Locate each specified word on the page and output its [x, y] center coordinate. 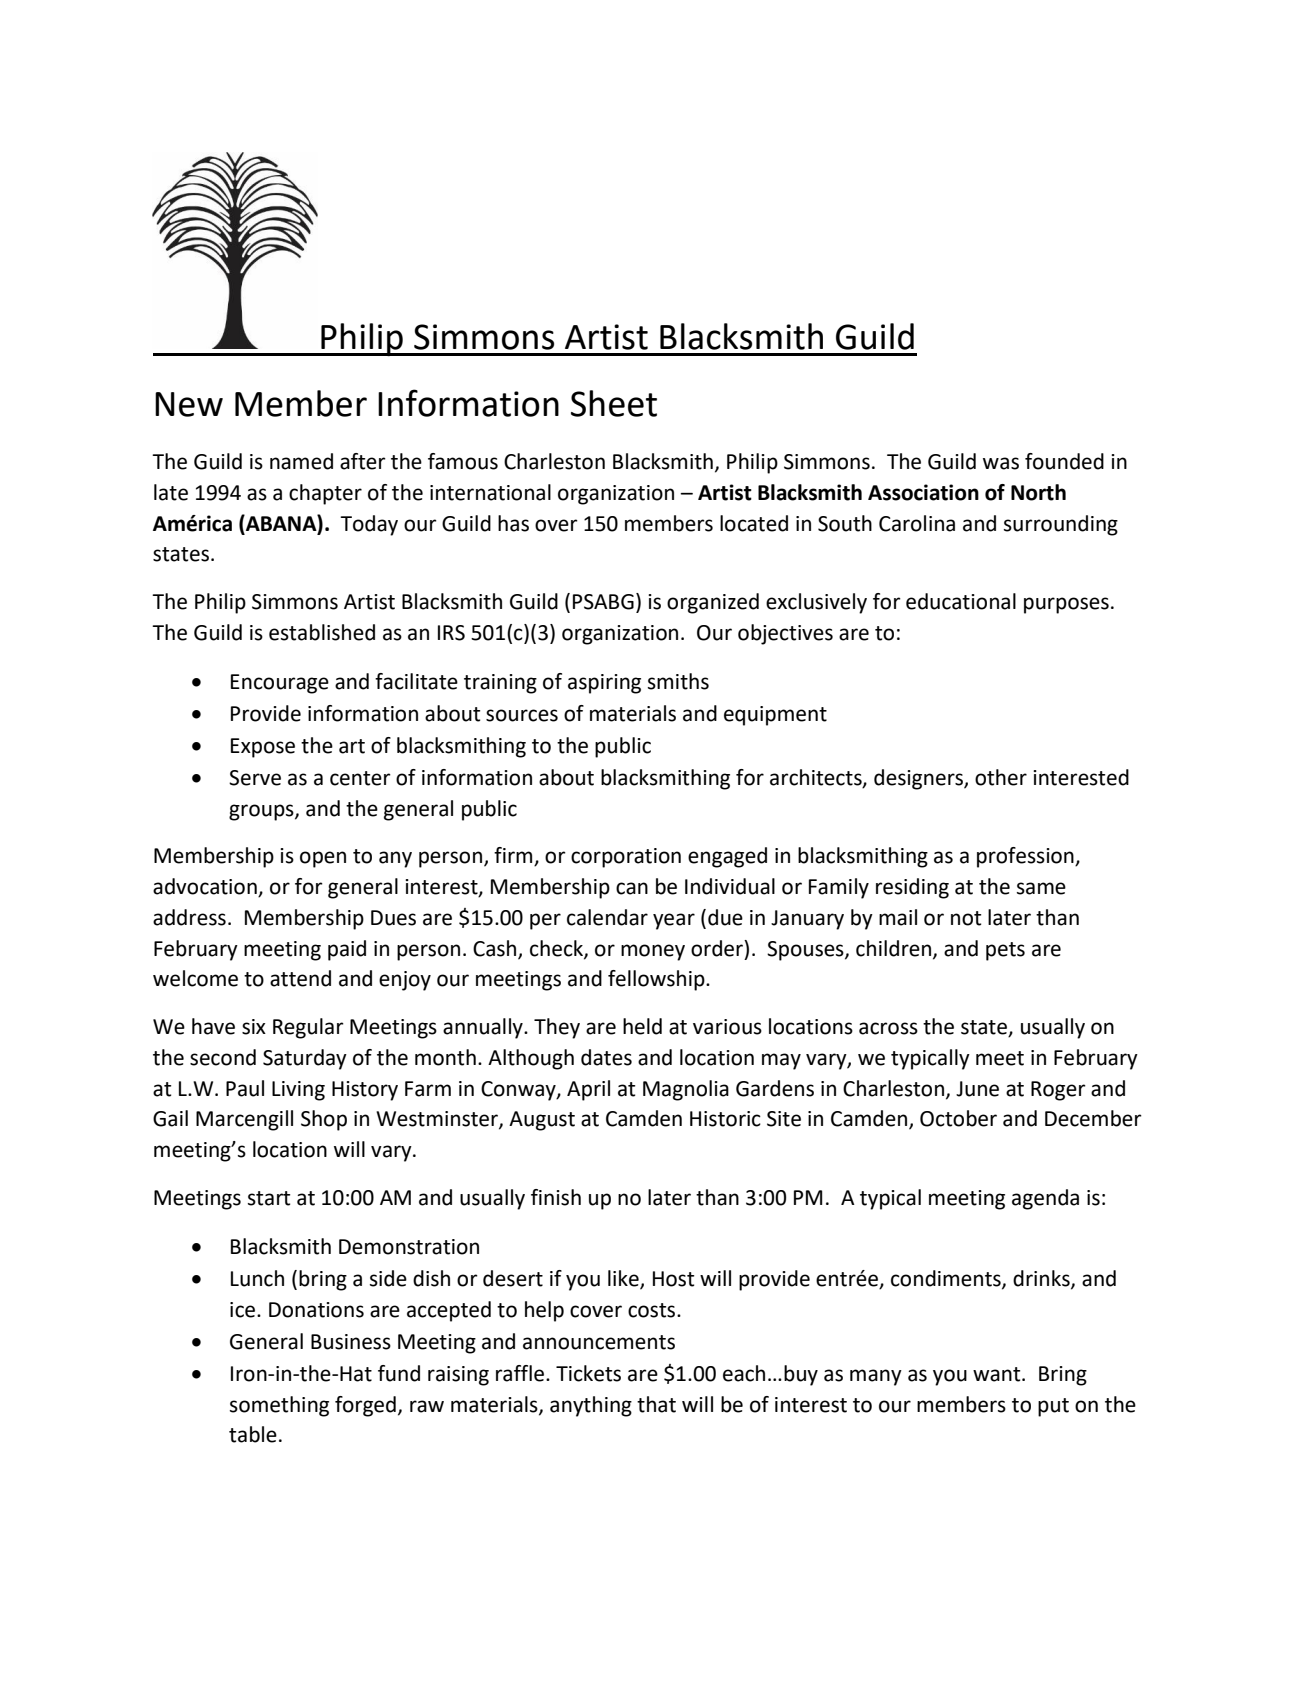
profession [1026, 857]
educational [961, 601]
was [1001, 463]
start [269, 1198]
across [888, 1028]
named [301, 461]
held [642, 1026]
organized [713, 603]
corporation [626, 858]
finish [556, 1197]
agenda [1045, 1199]
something [279, 1406]
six [254, 1027]
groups [262, 812]
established [322, 632]
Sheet [614, 403]
